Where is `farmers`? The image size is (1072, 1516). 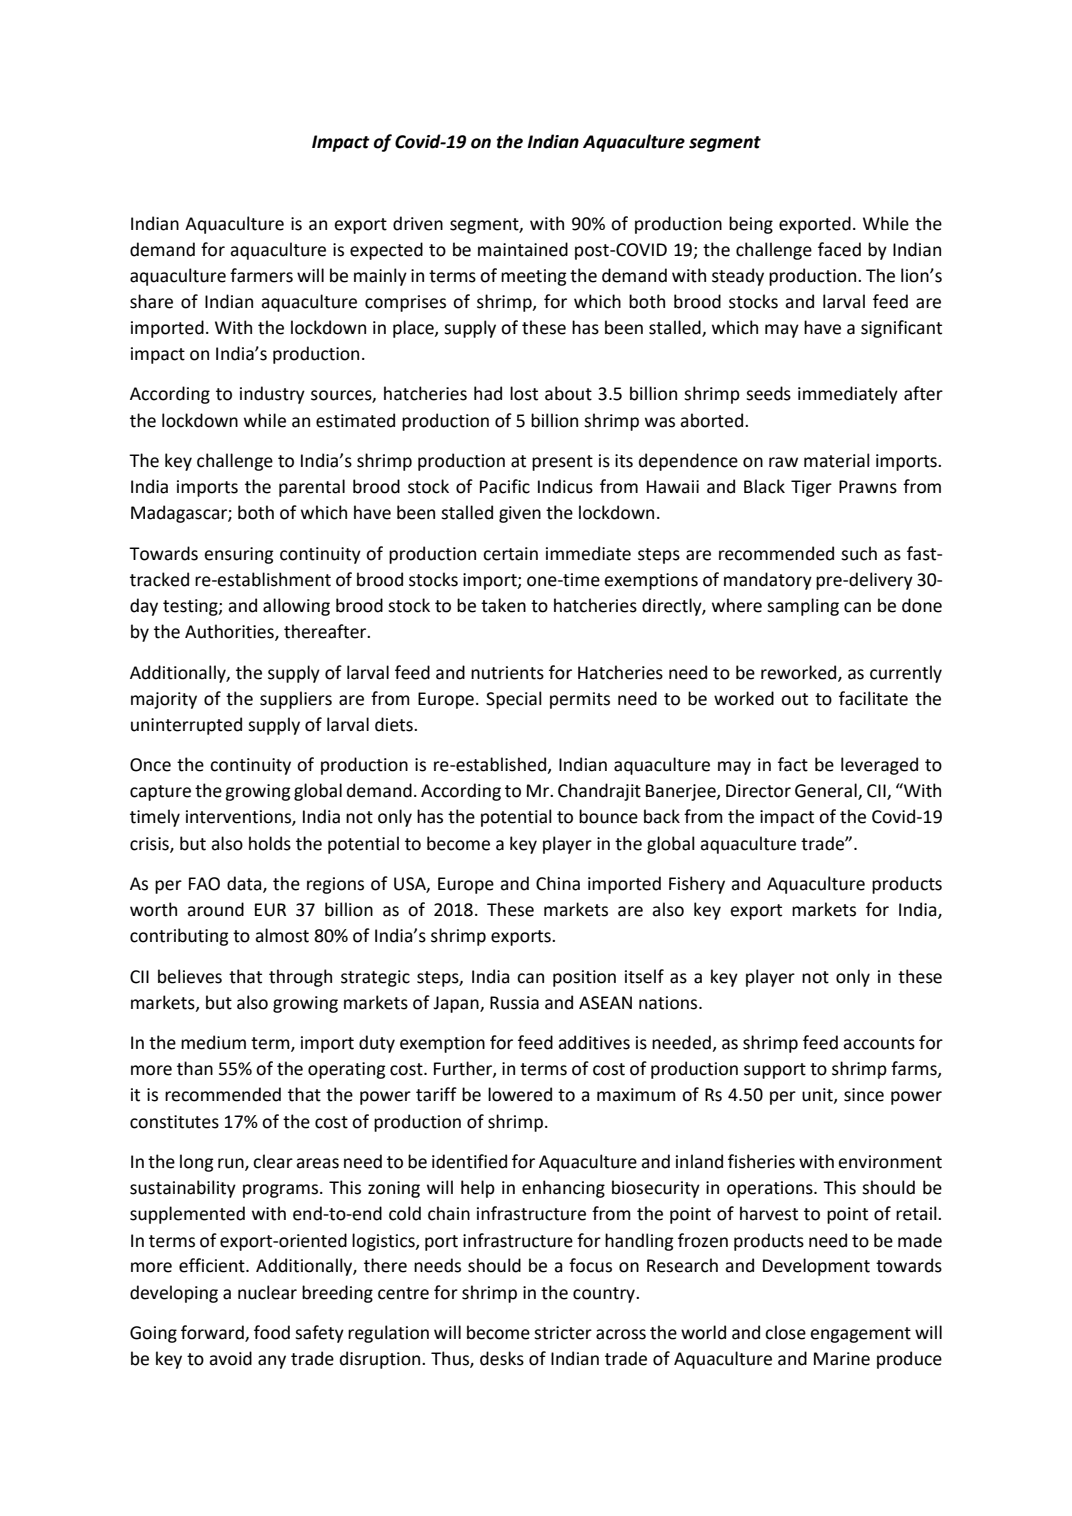 farmers is located at coordinates (261, 275).
